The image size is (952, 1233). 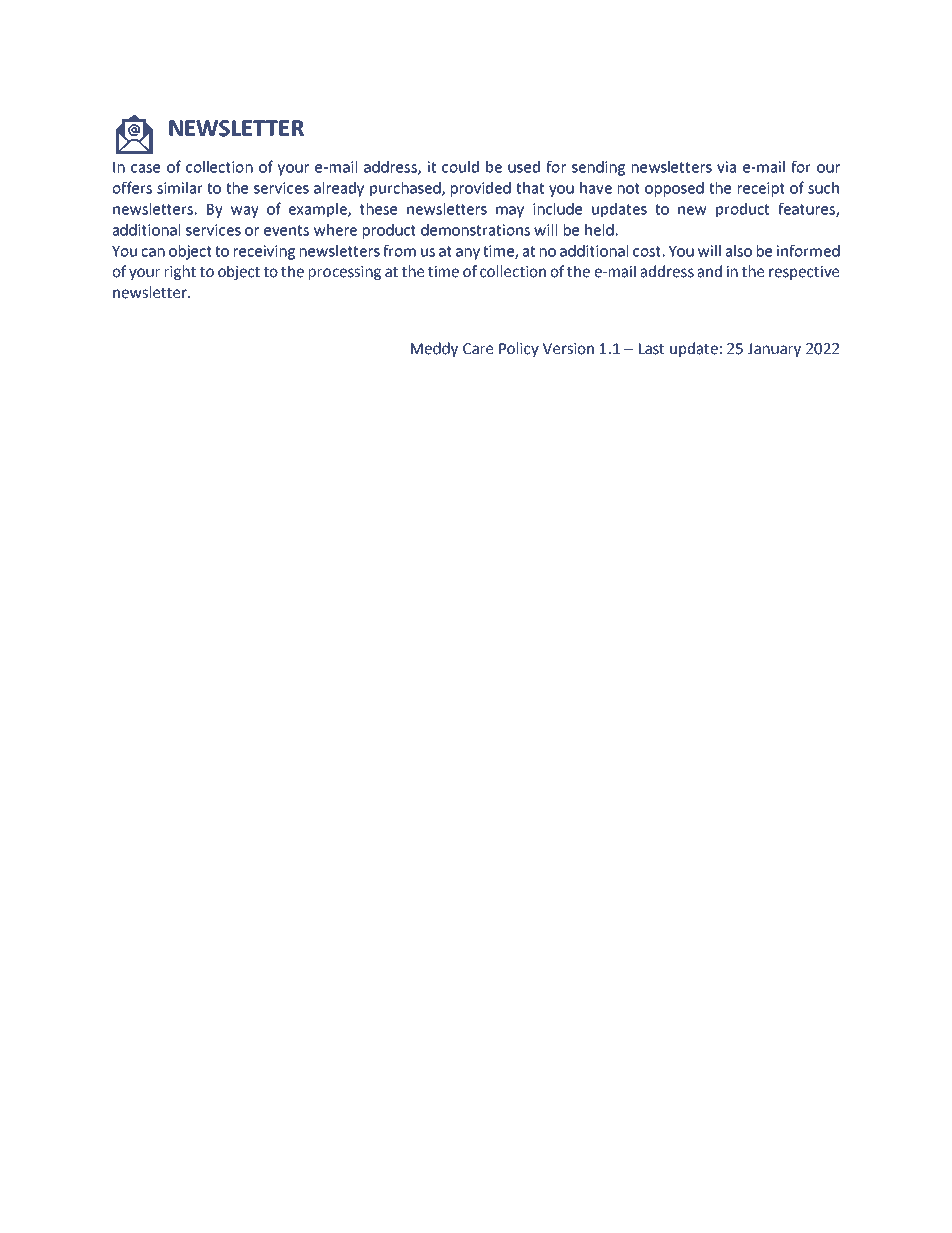 I want to click on demonstrations, so click(x=475, y=230).
